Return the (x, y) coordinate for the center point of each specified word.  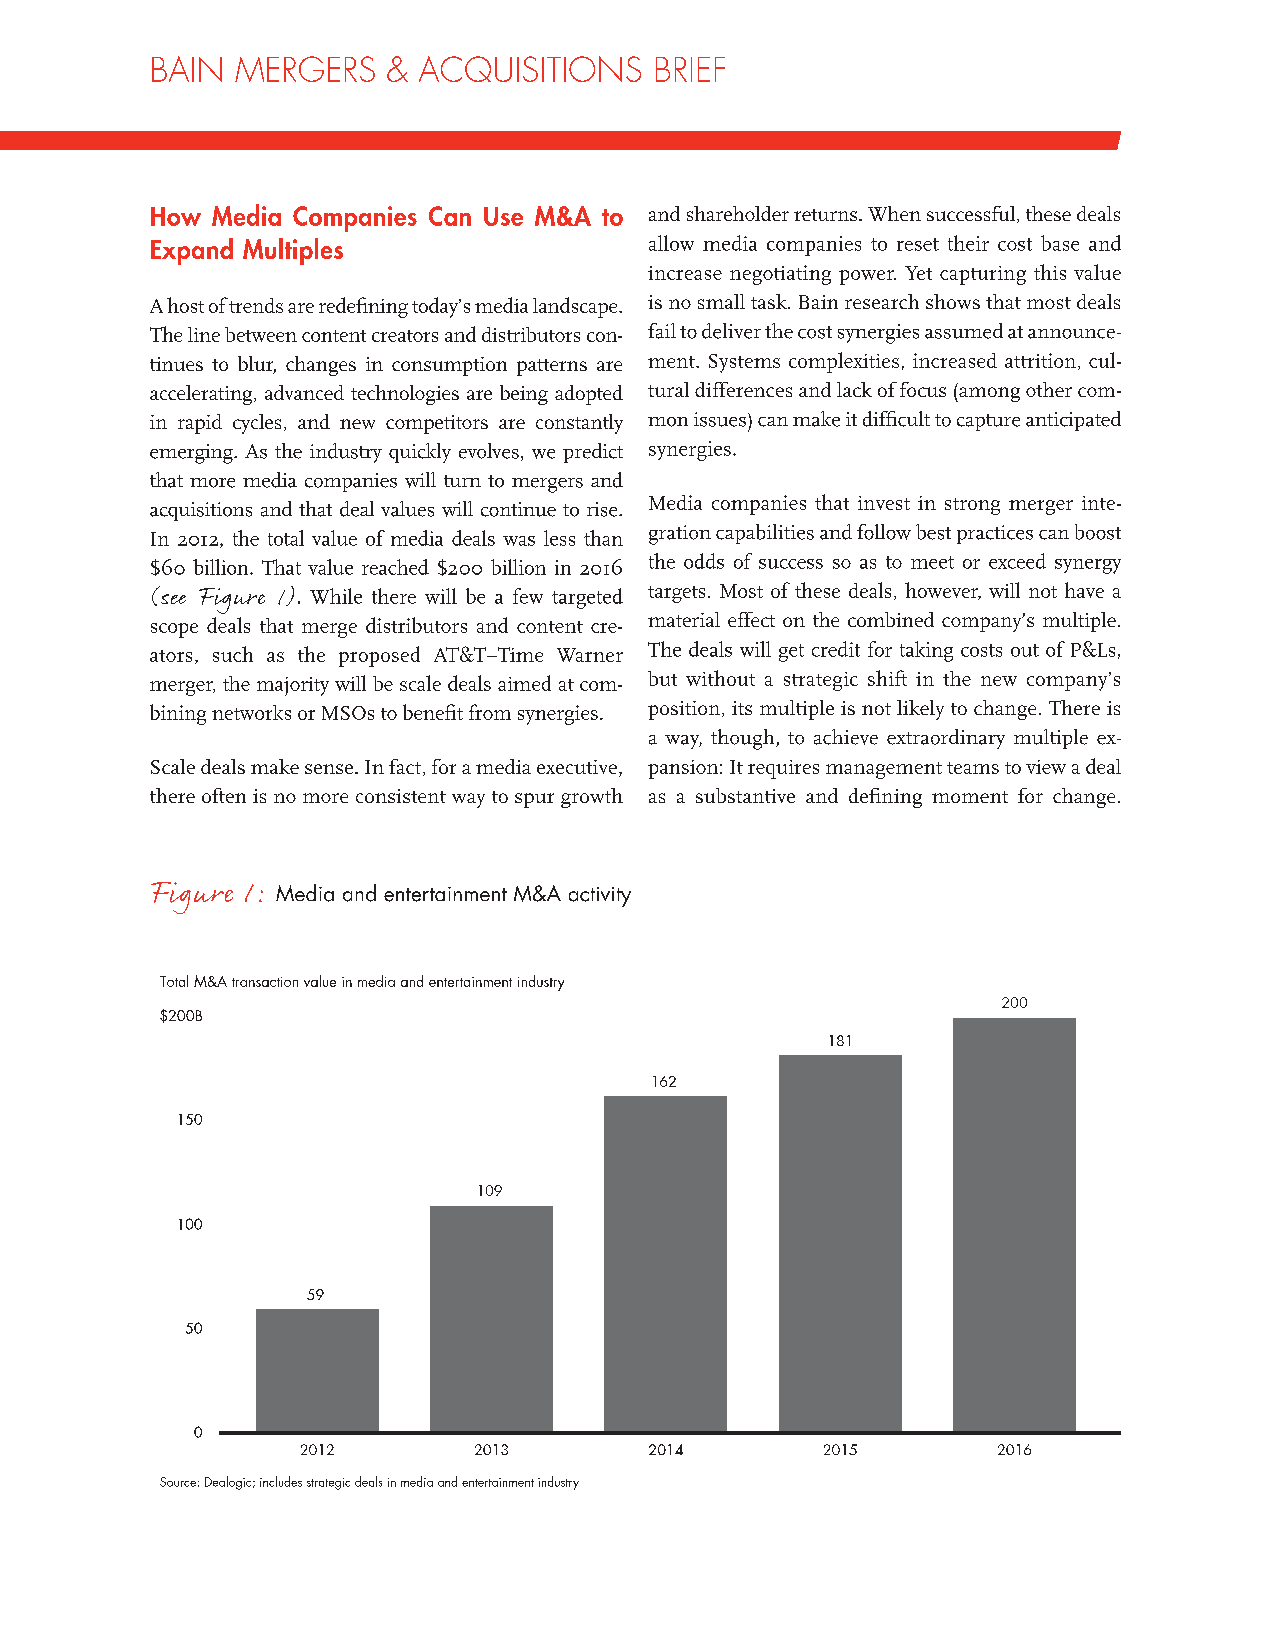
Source (178, 1482)
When (894, 213)
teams (973, 768)
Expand (192, 251)
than (603, 538)
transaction (265, 982)
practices (995, 534)
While (336, 596)
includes (281, 1481)
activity (600, 897)
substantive (745, 795)
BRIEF (690, 69)
